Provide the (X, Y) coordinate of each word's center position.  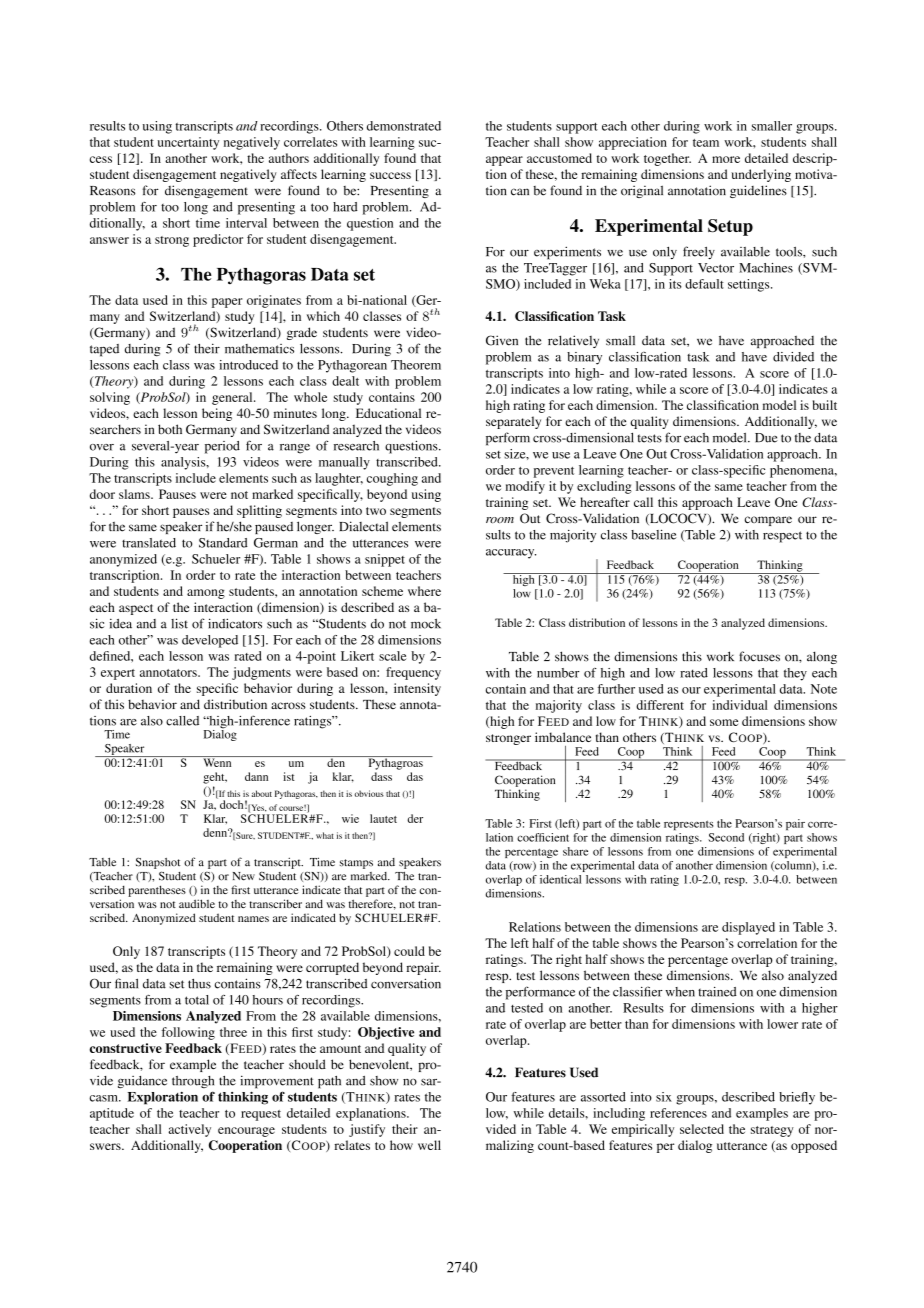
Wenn (217, 761)
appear (504, 161)
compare (768, 521)
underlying (761, 175)
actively (189, 1130)
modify (525, 487)
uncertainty (188, 143)
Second (726, 837)
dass (381, 776)
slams (135, 494)
